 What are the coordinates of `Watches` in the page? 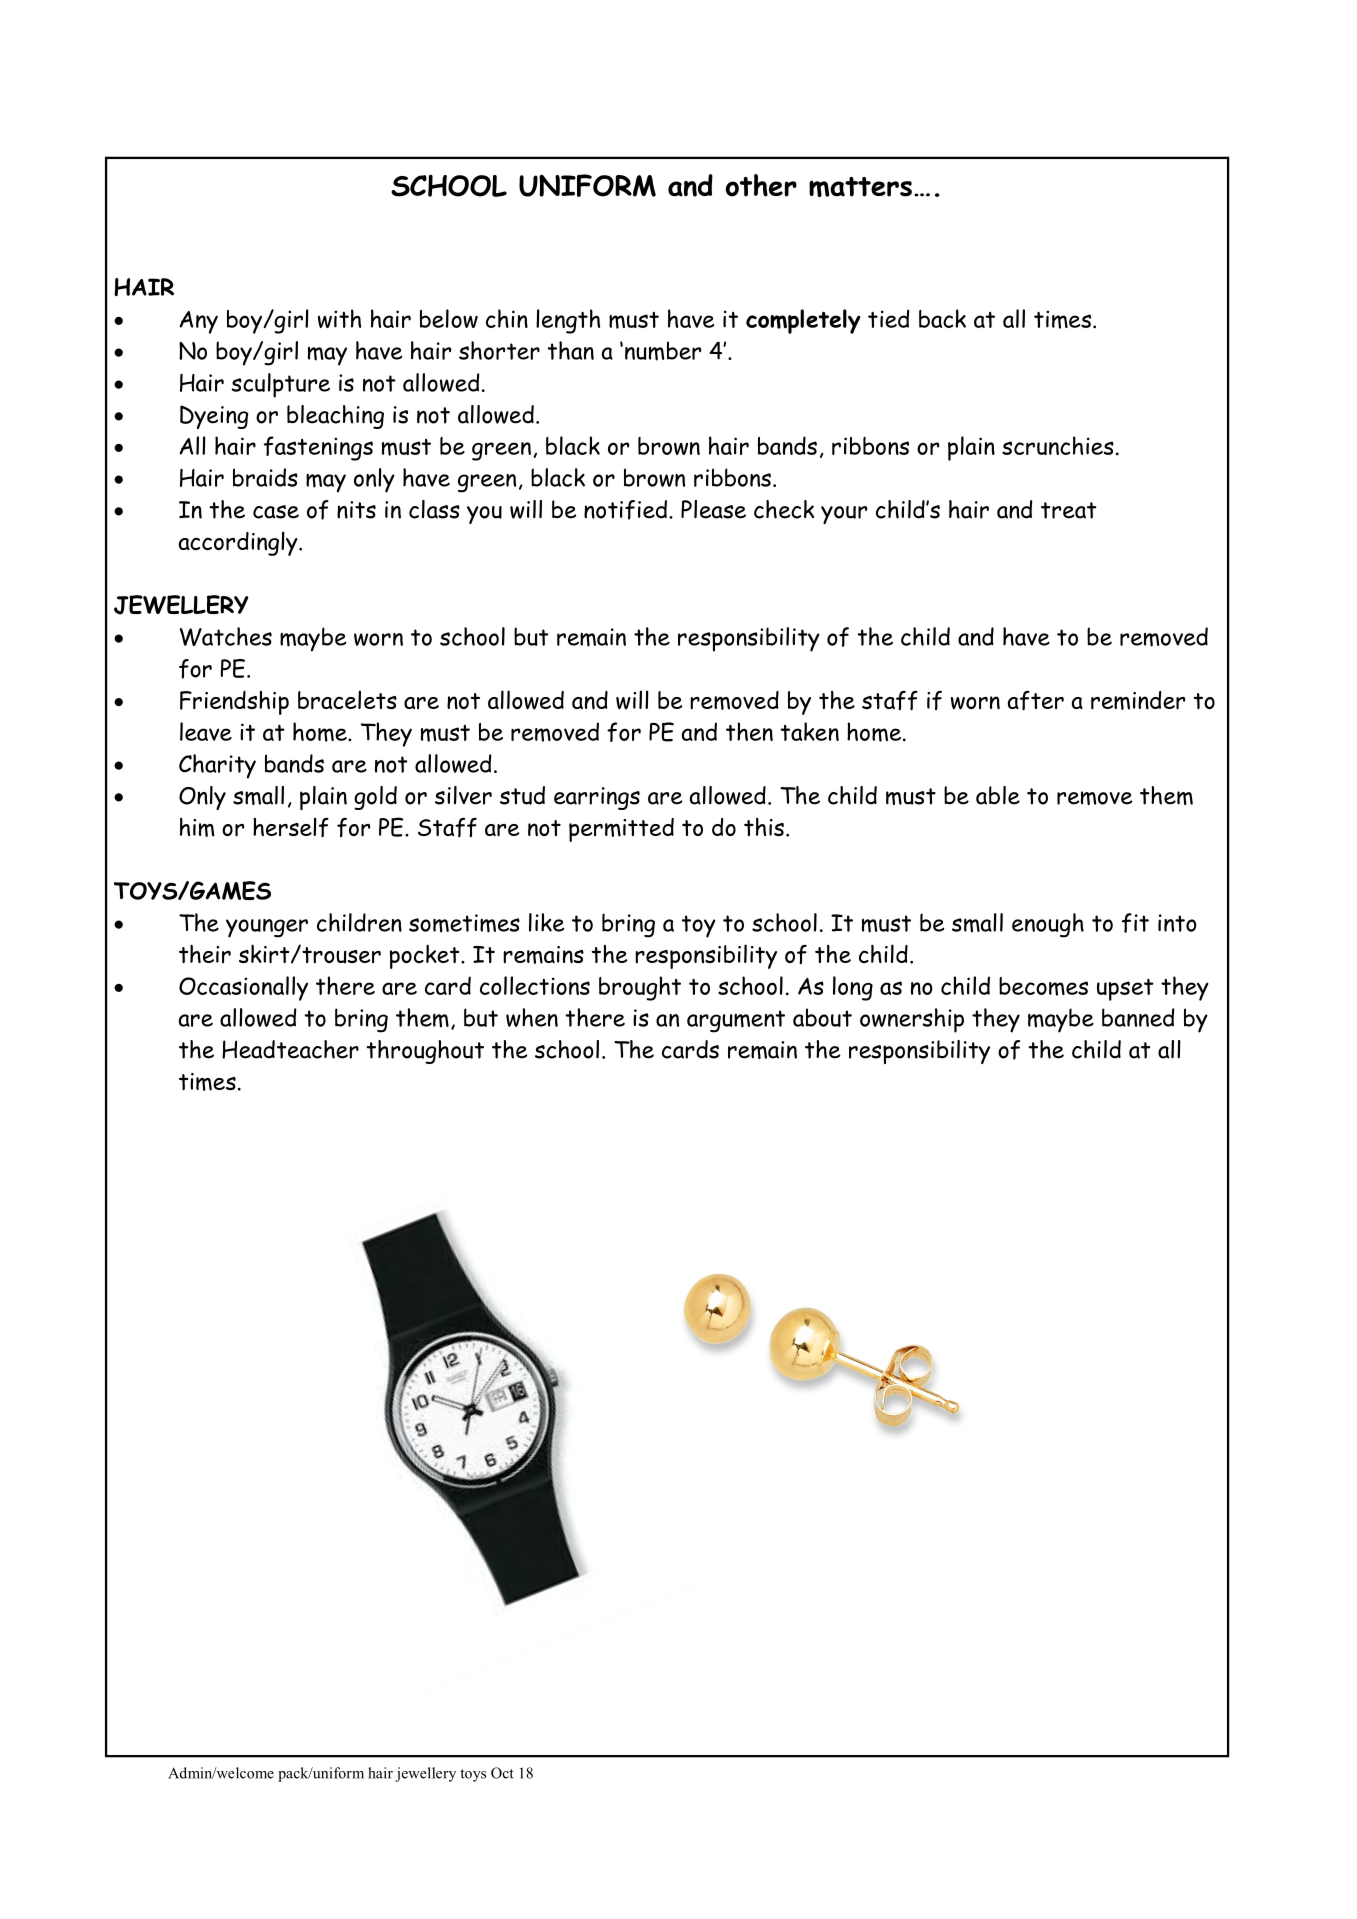 It's located at (226, 636).
